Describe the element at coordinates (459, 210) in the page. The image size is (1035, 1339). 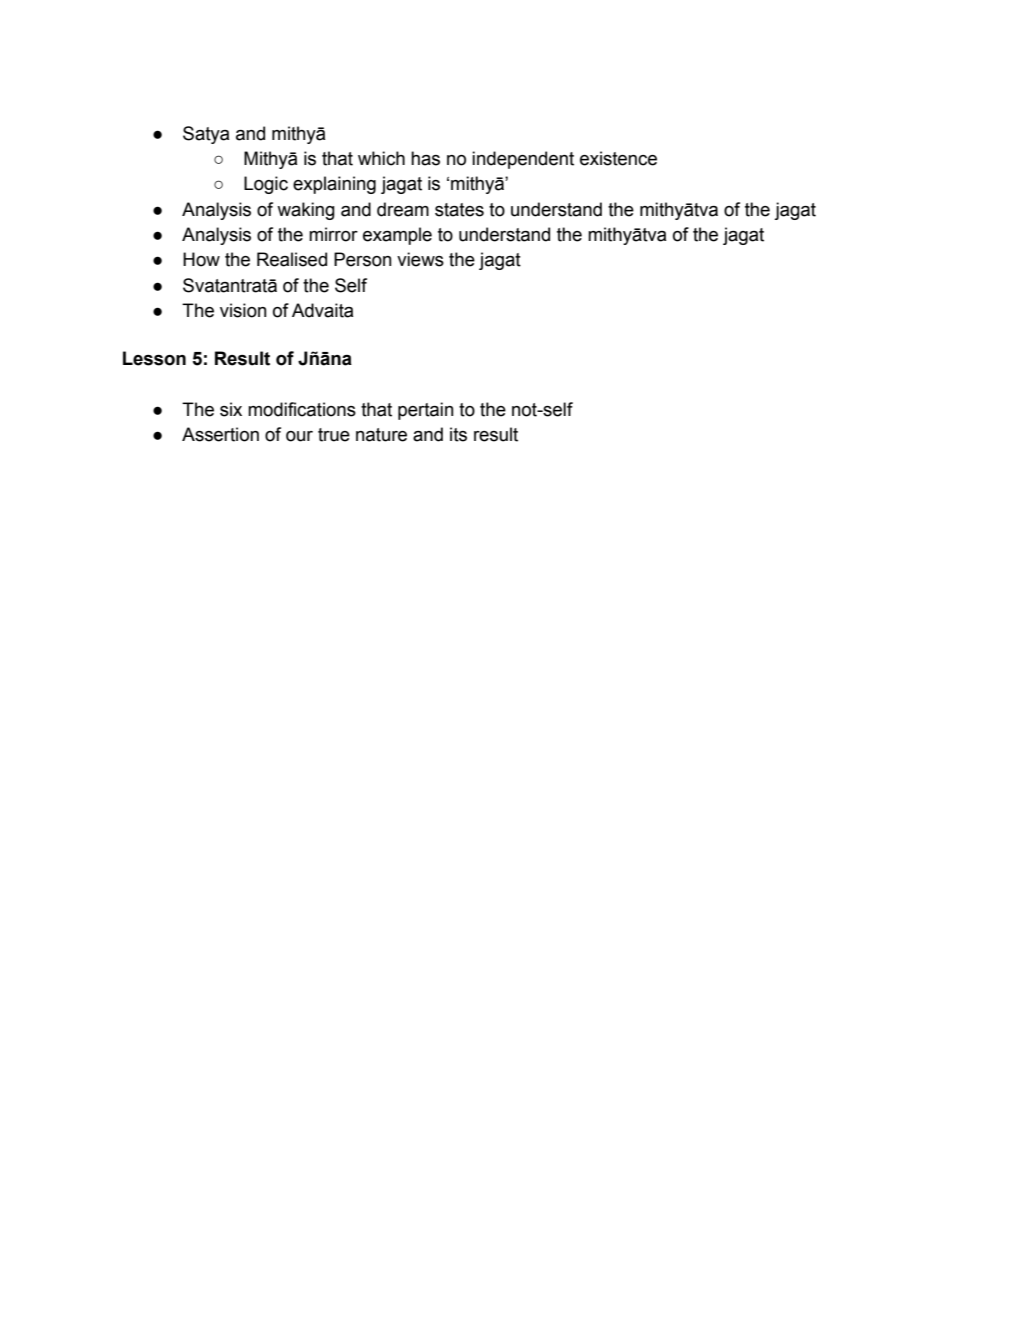
I see `states` at that location.
